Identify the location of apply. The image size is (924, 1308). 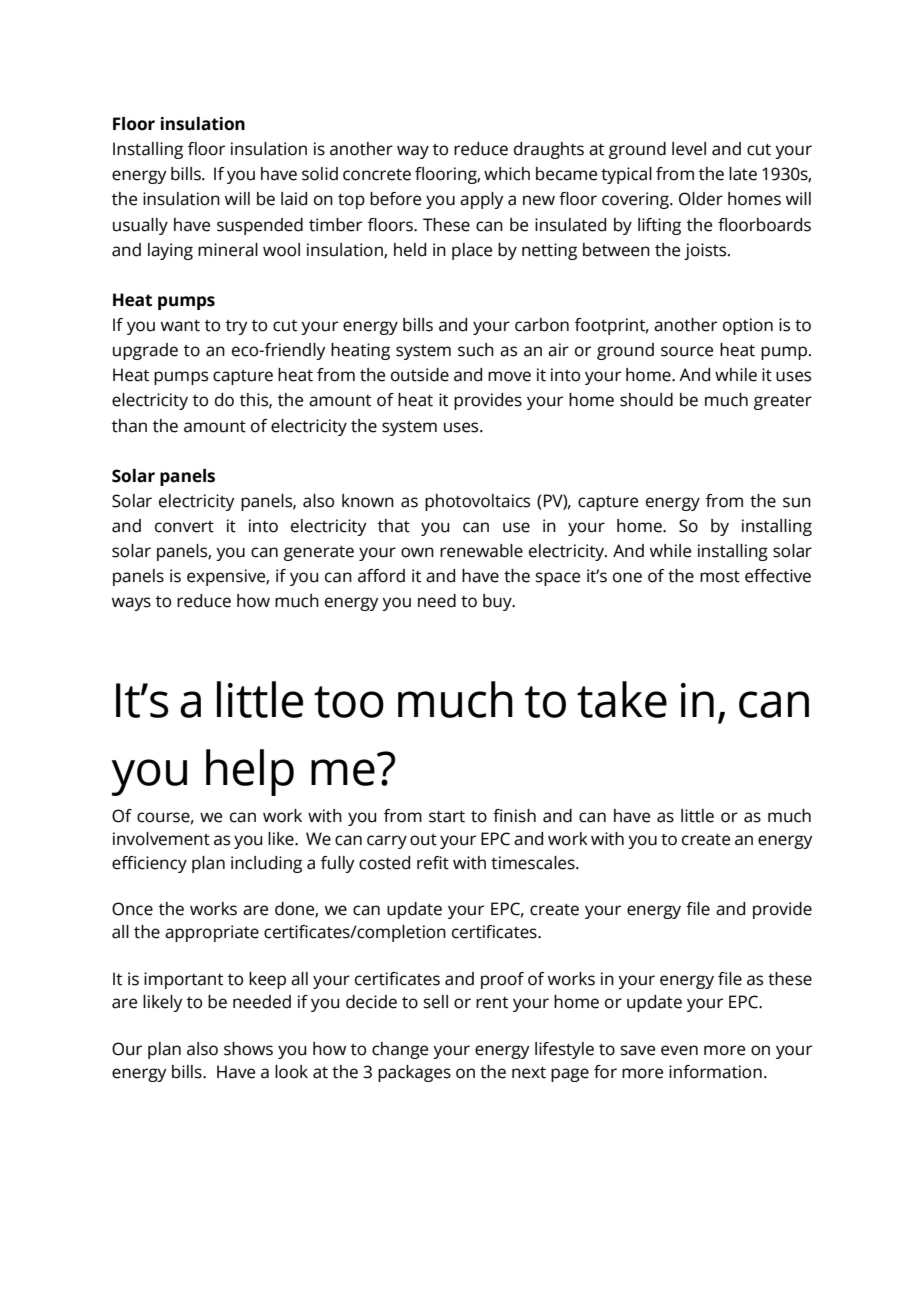
(482, 200).
